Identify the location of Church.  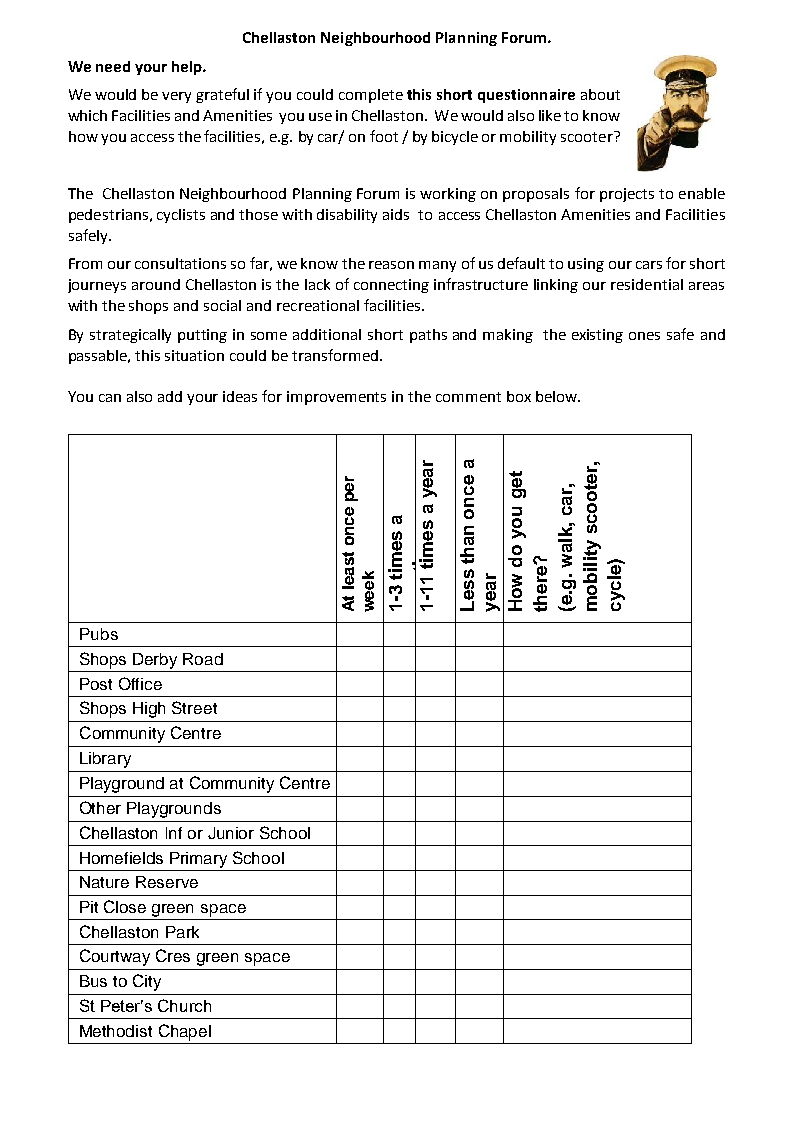
(184, 1005).
